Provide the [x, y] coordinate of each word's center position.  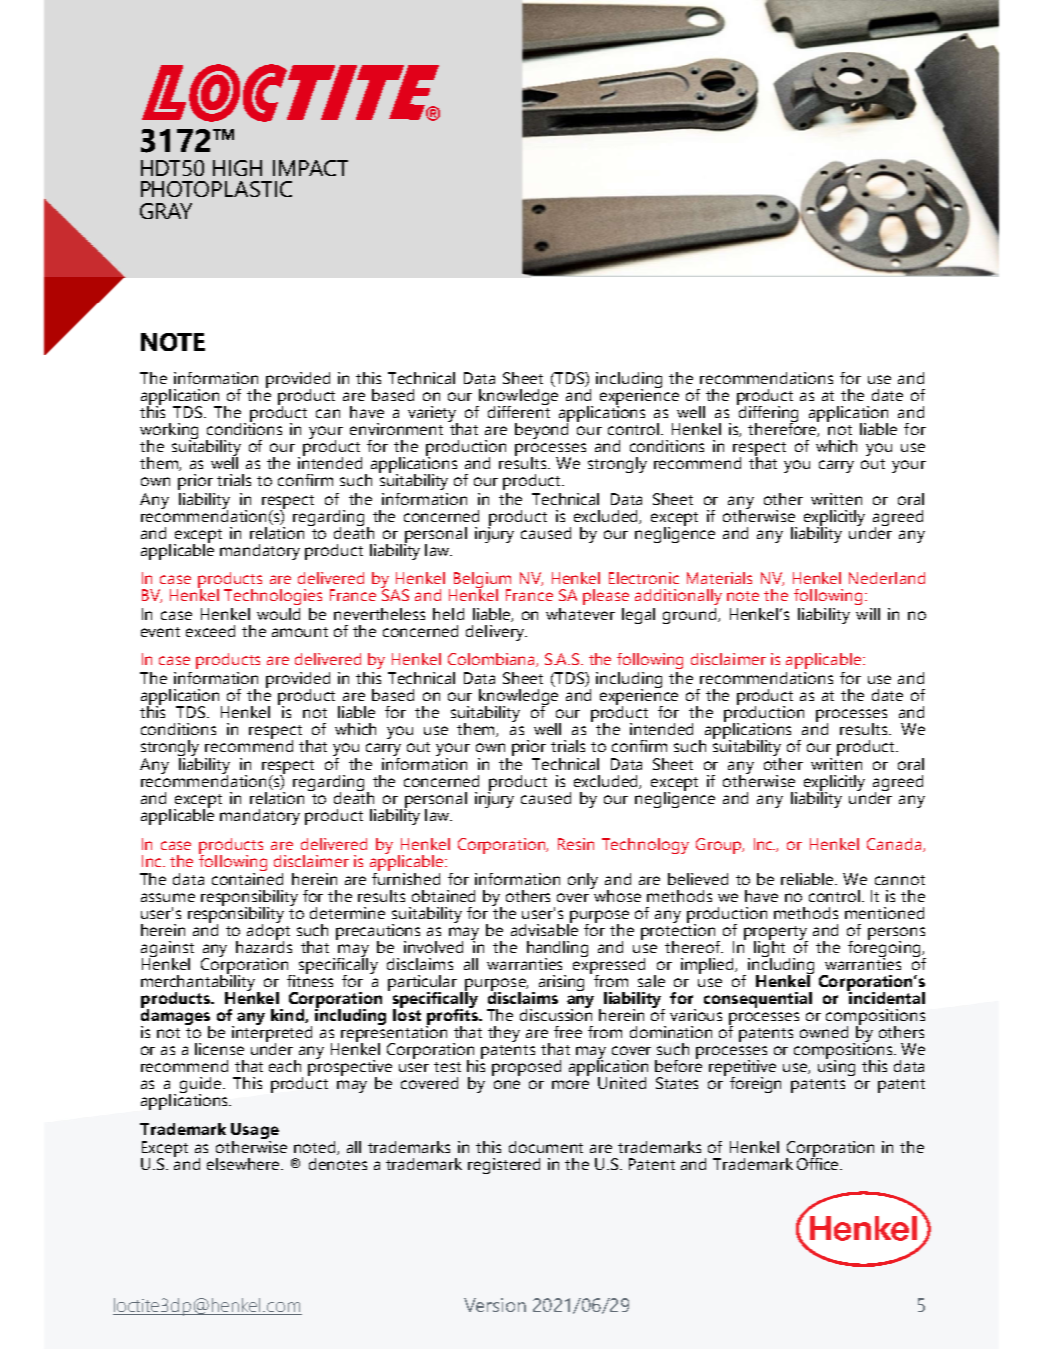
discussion [556, 1013]
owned [824, 1032]
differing [767, 414]
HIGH [237, 168]
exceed [210, 631]
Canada [895, 845]
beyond [542, 429]
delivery [496, 633]
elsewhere [244, 1164]
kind [288, 1016]
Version [495, 1305]
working [169, 432]
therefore [783, 428]
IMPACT [310, 168]
